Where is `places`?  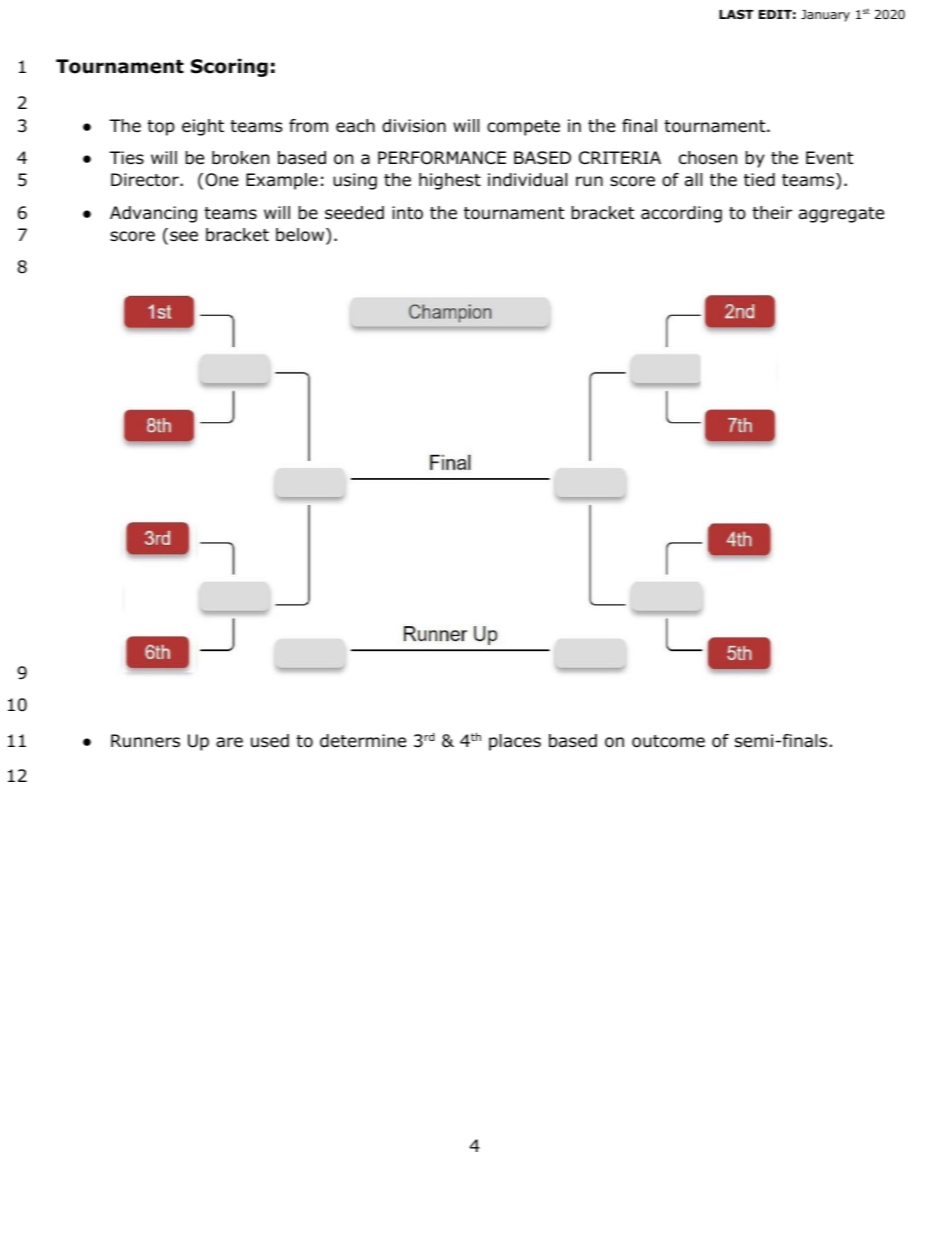
places is located at coordinates (515, 742).
